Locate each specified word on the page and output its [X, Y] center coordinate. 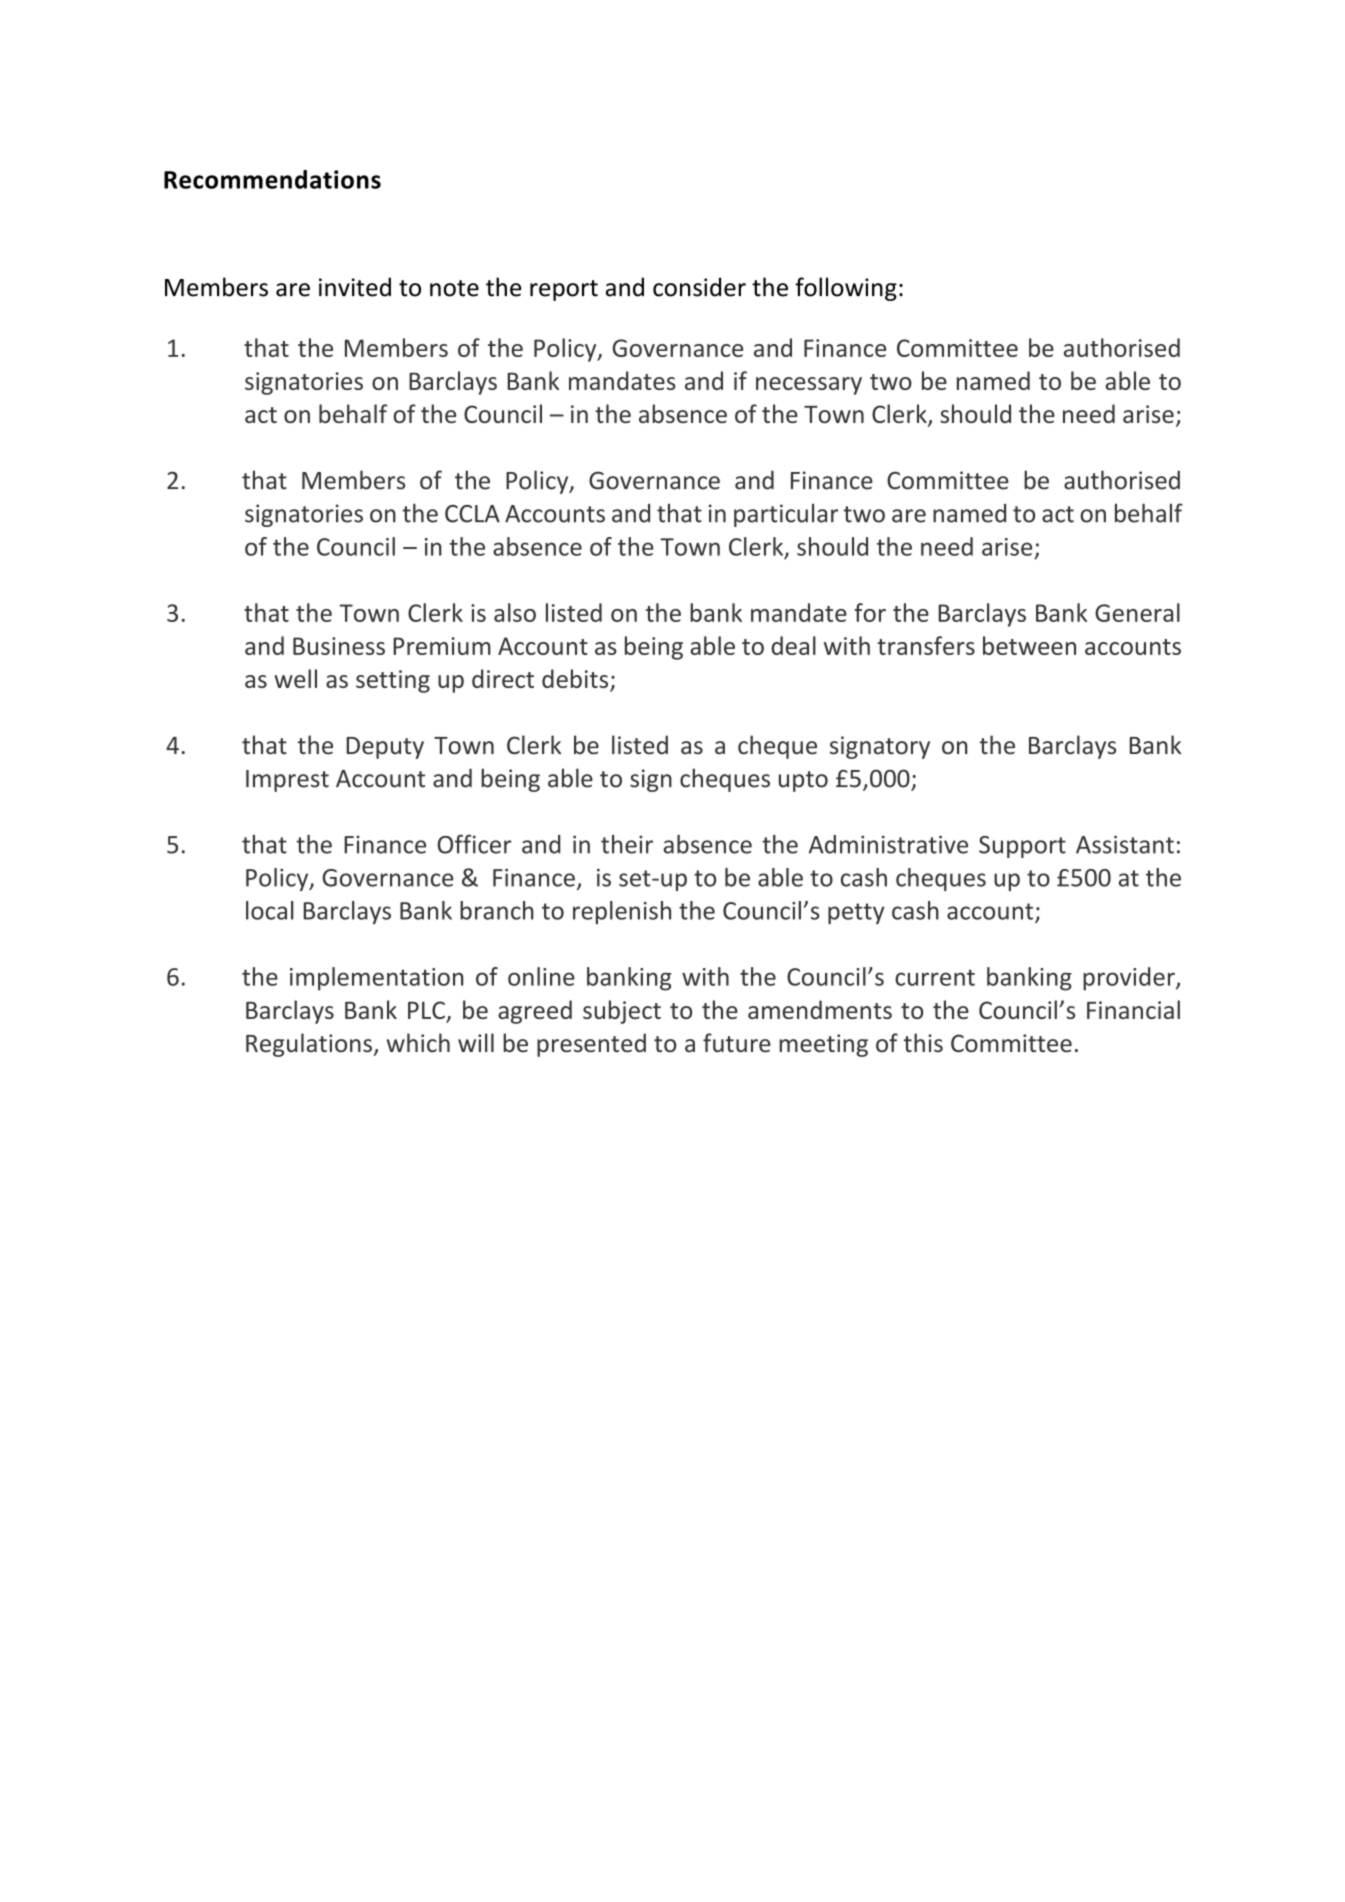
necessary [809, 386]
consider [699, 287]
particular [786, 515]
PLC [427, 1011]
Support [1022, 847]
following [846, 289]
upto [803, 781]
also [515, 612]
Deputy [385, 748]
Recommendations [272, 179]
